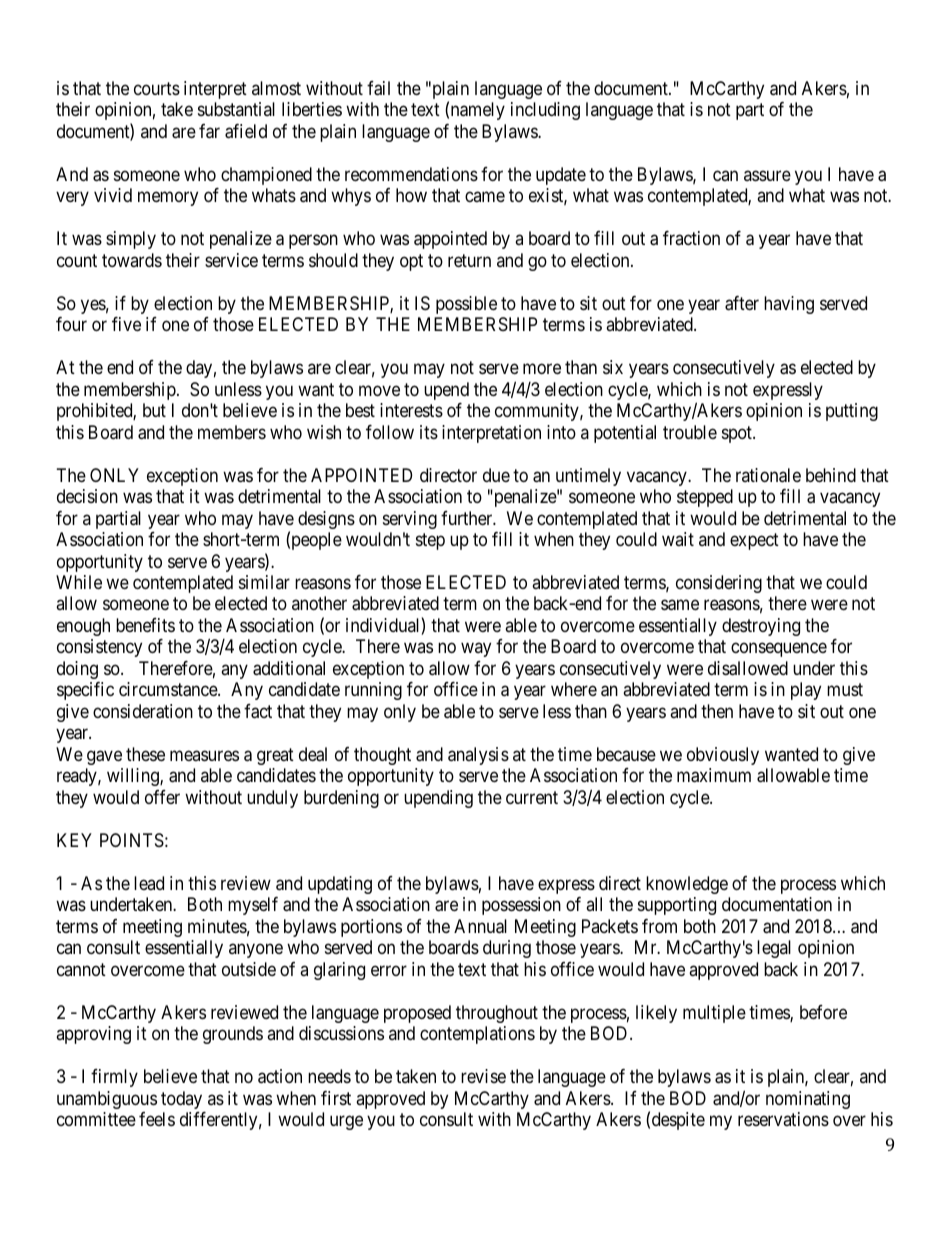  What do you see at coordinates (742, 303) in the screenshot?
I see `after` at bounding box center [742, 303].
